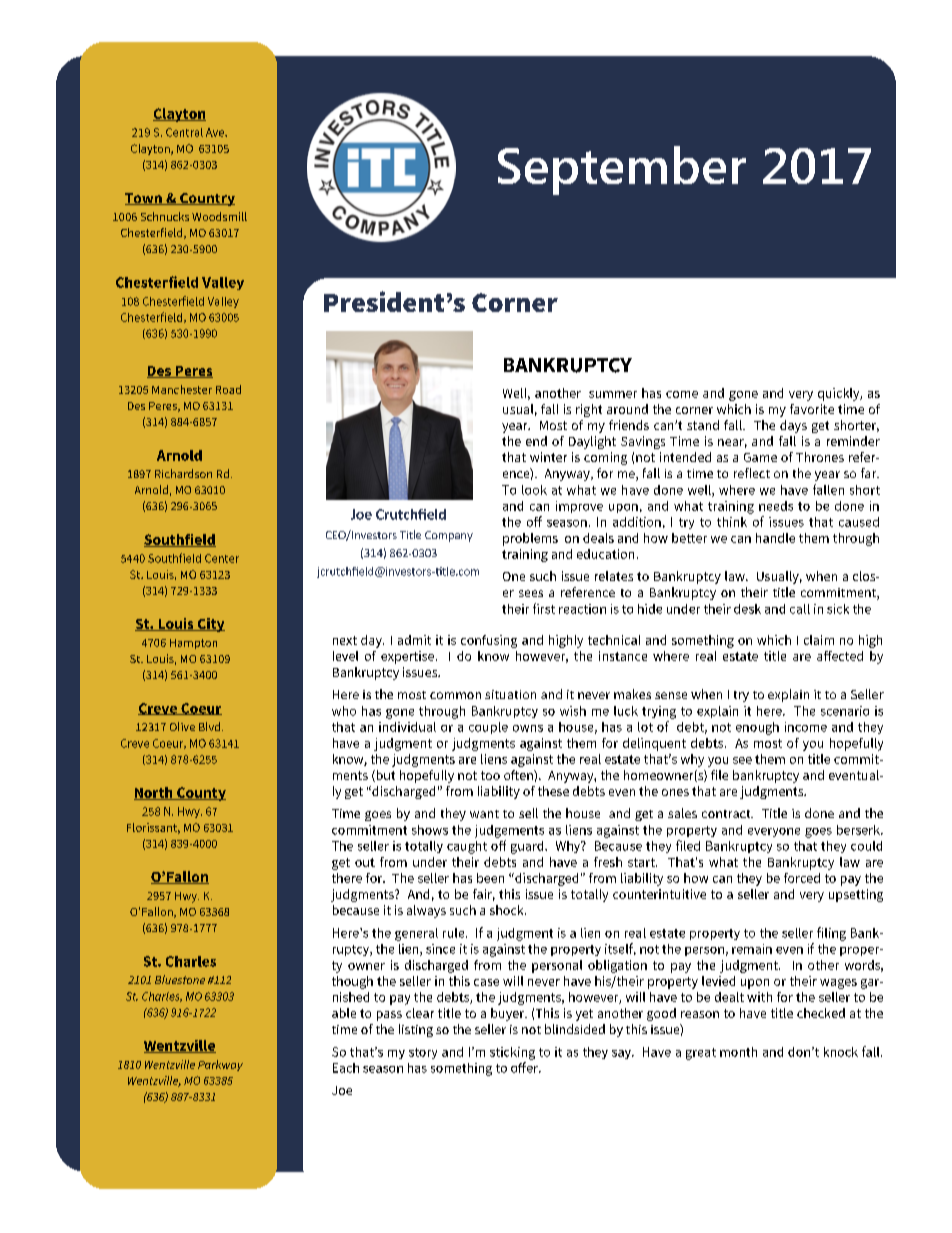 This screenshot has width=952, height=1233. I want to click on County, so click(200, 794).
